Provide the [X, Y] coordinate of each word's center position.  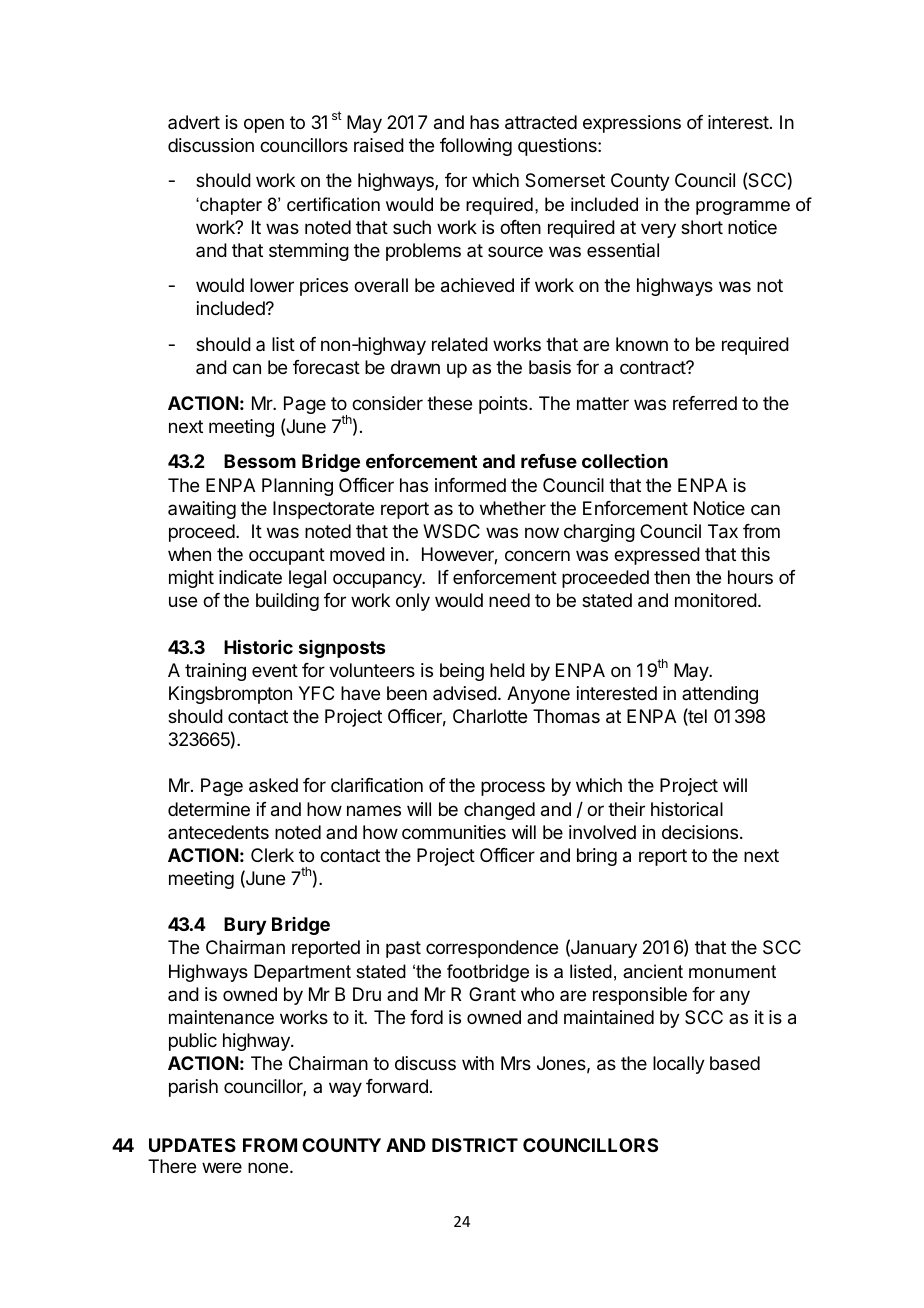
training [215, 672]
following [476, 147]
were [222, 1167]
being [462, 672]
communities [454, 832]
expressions [632, 124]
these [449, 403]
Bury [245, 926]
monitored [716, 600]
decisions [701, 832]
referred [705, 403]
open [264, 125]
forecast [326, 367]
